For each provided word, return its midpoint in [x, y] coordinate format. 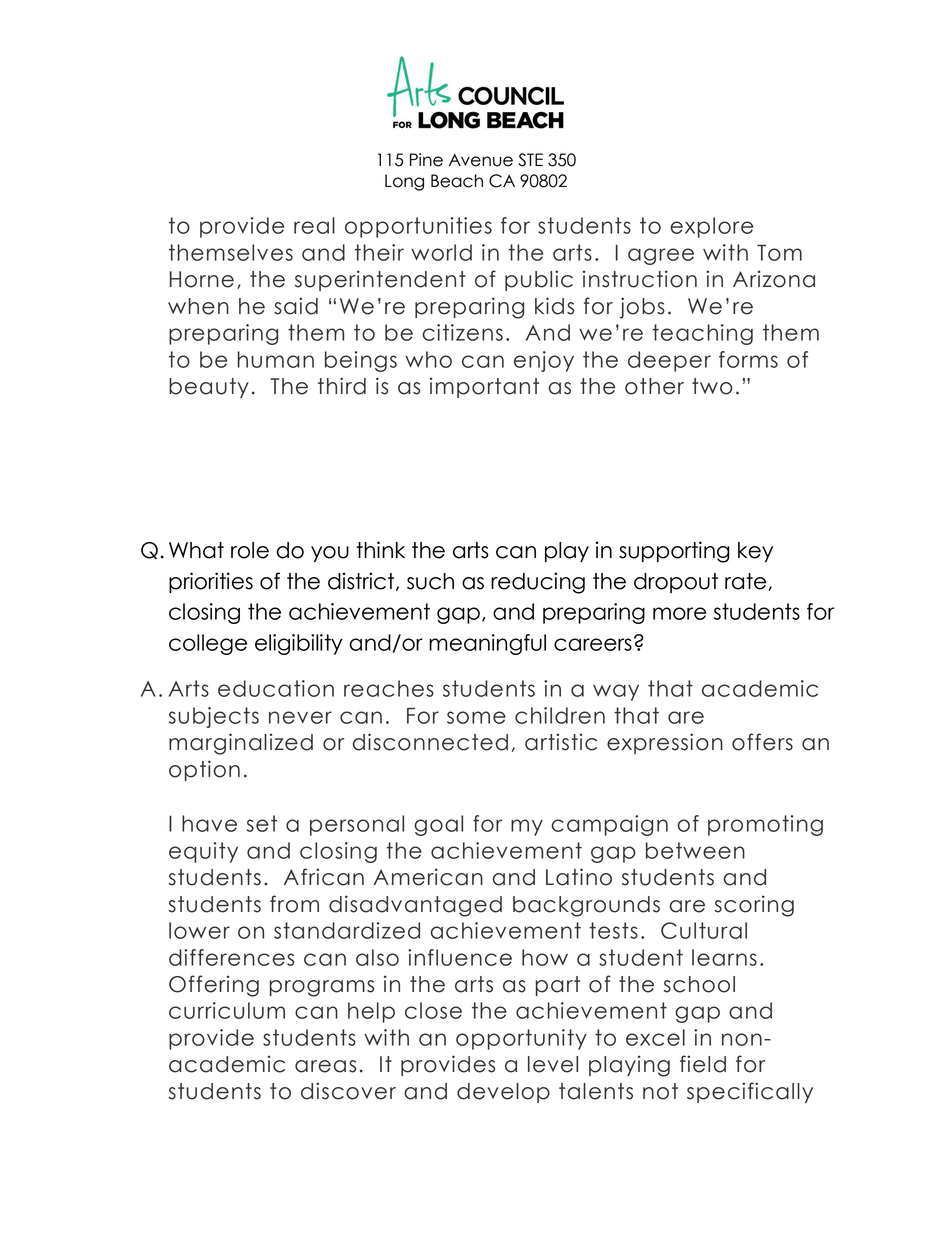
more [679, 613]
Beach [457, 181]
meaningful [487, 644]
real [314, 225]
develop [503, 1093]
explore [711, 227]
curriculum [227, 1010]
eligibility [299, 644]
